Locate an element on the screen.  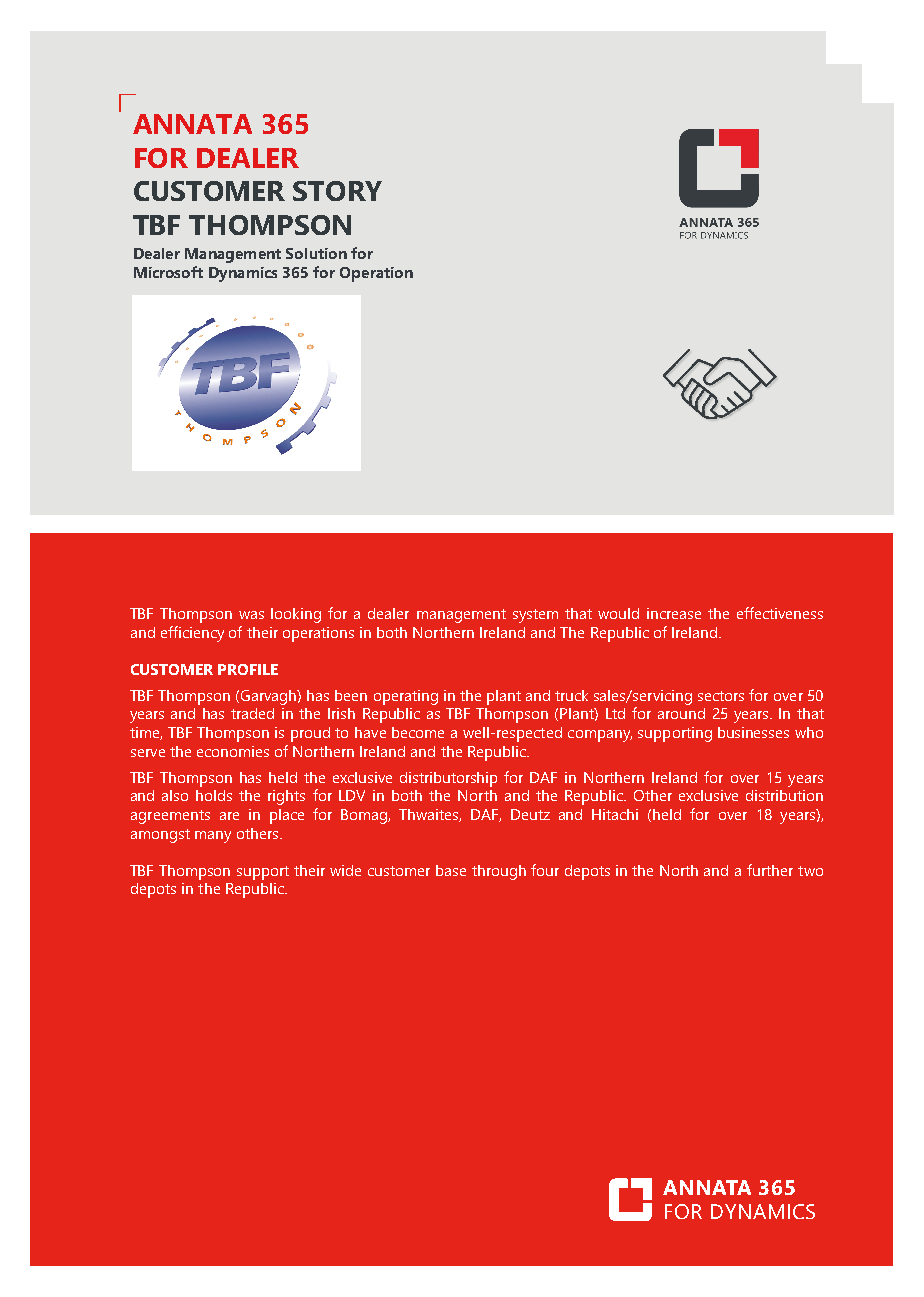
Microsoft is located at coordinates (168, 272).
